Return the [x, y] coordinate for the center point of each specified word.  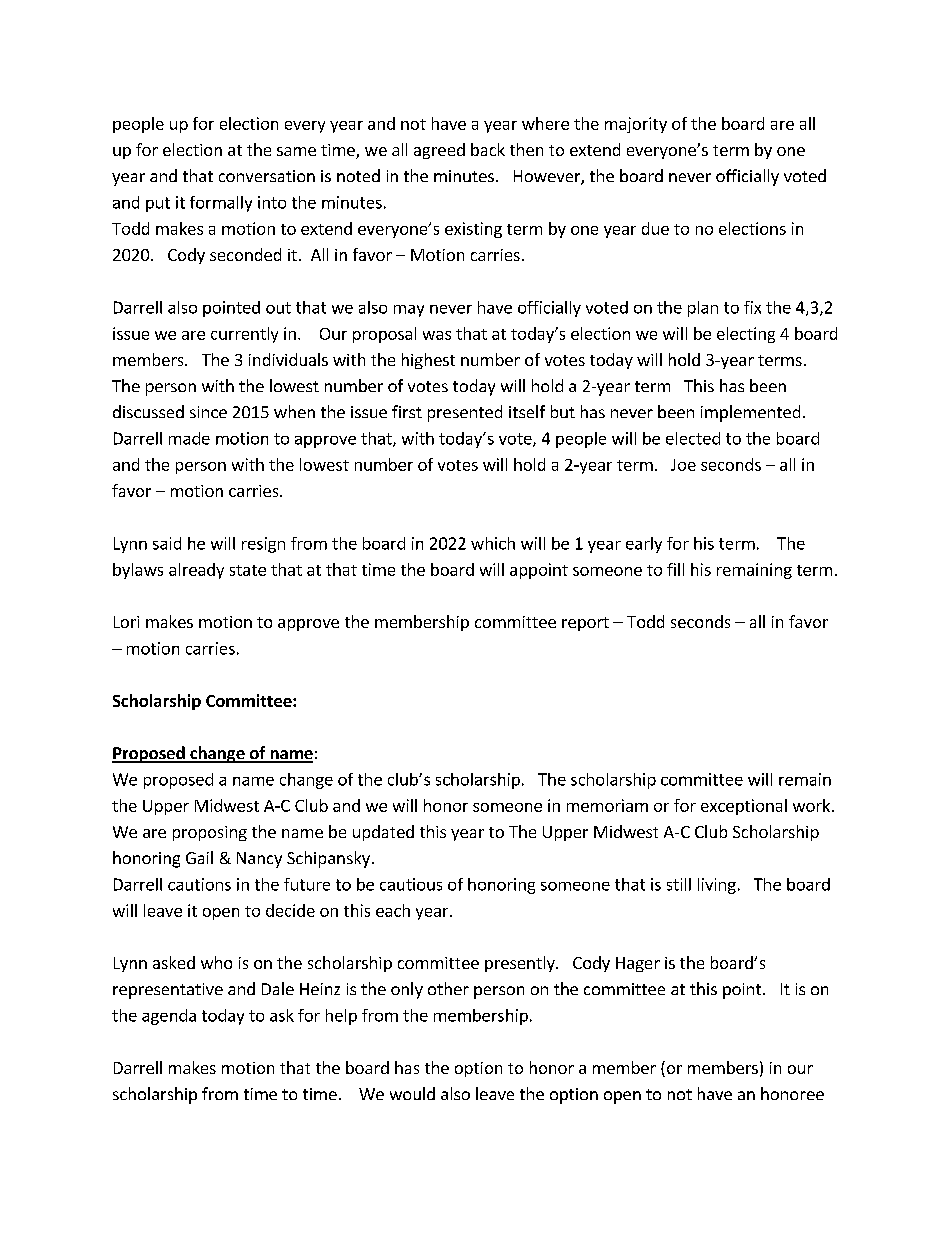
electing [746, 335]
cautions [199, 884]
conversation [267, 176]
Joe [683, 465]
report [585, 624]
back [488, 149]
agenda [169, 1017]
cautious [411, 884]
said [167, 543]
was [437, 335]
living [717, 886]
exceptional [744, 807]
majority [636, 125]
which [493, 543]
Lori [126, 622]
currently [244, 335]
